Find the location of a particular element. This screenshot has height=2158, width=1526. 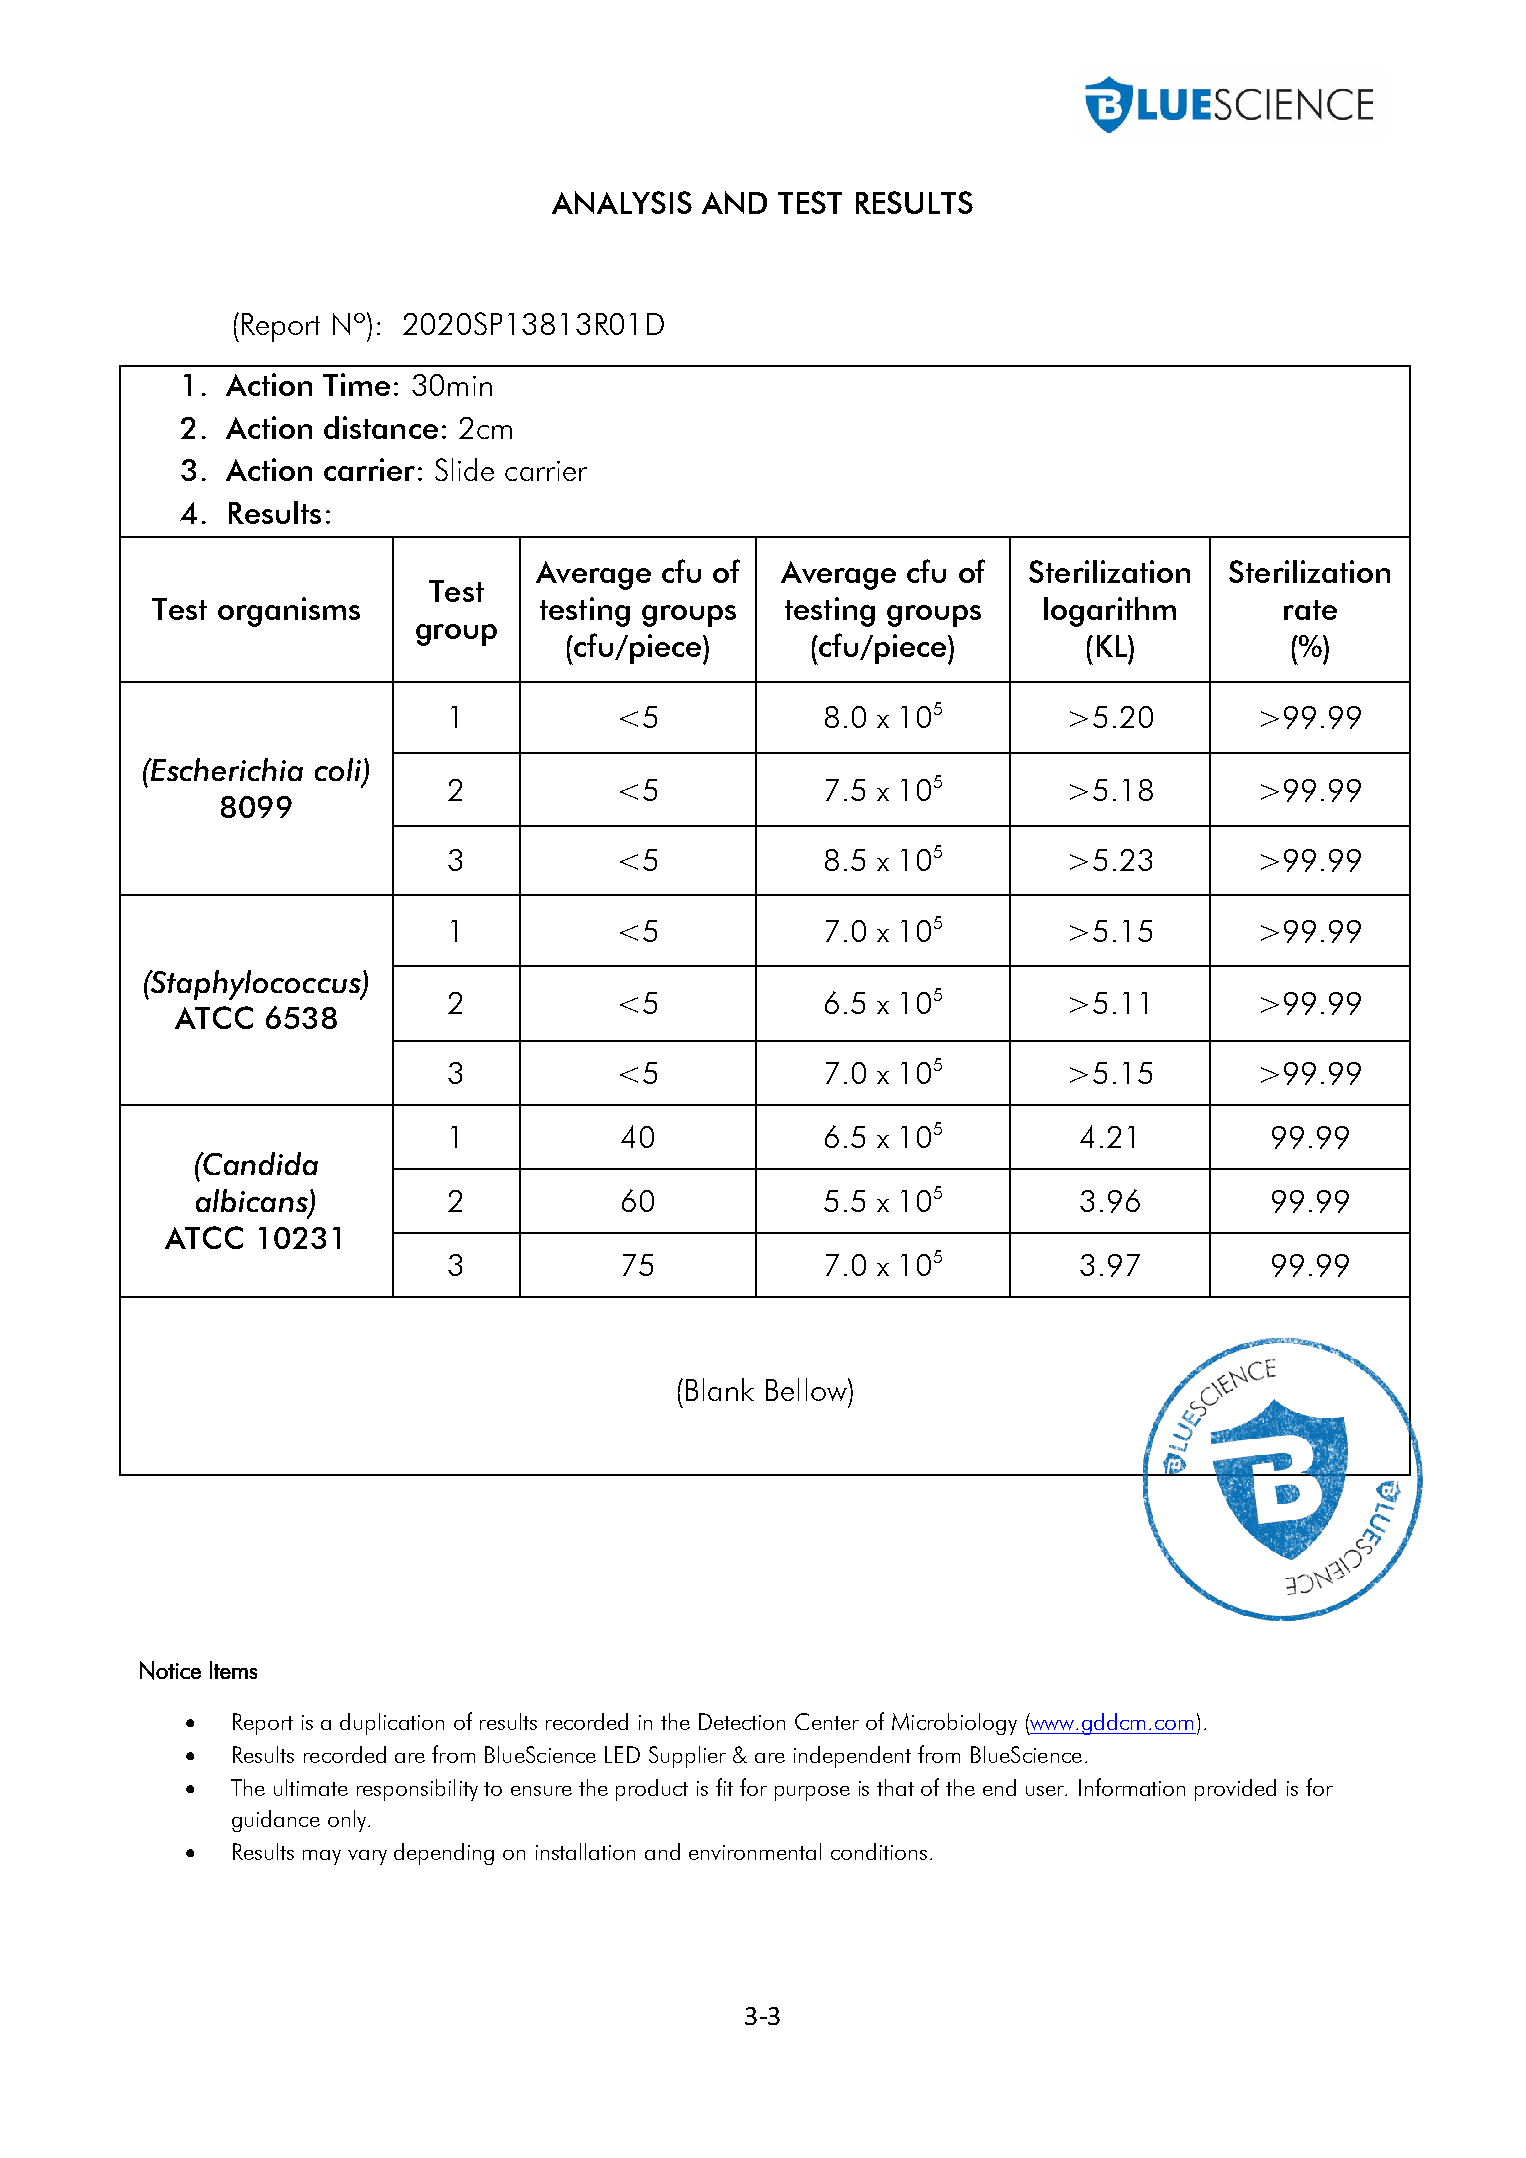

fit is located at coordinates (724, 1787).
